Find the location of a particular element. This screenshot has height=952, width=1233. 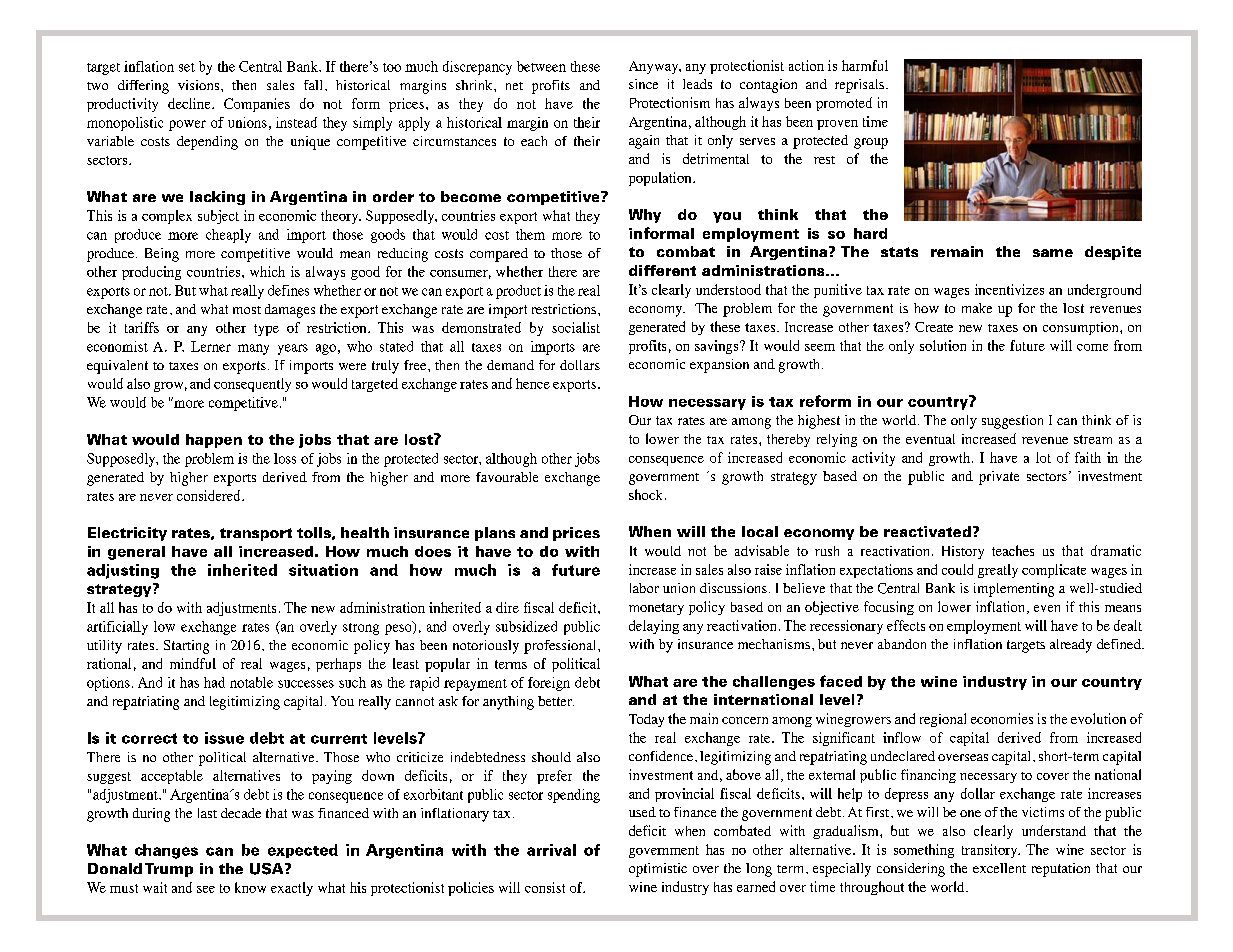

optimistic is located at coordinates (658, 870).
